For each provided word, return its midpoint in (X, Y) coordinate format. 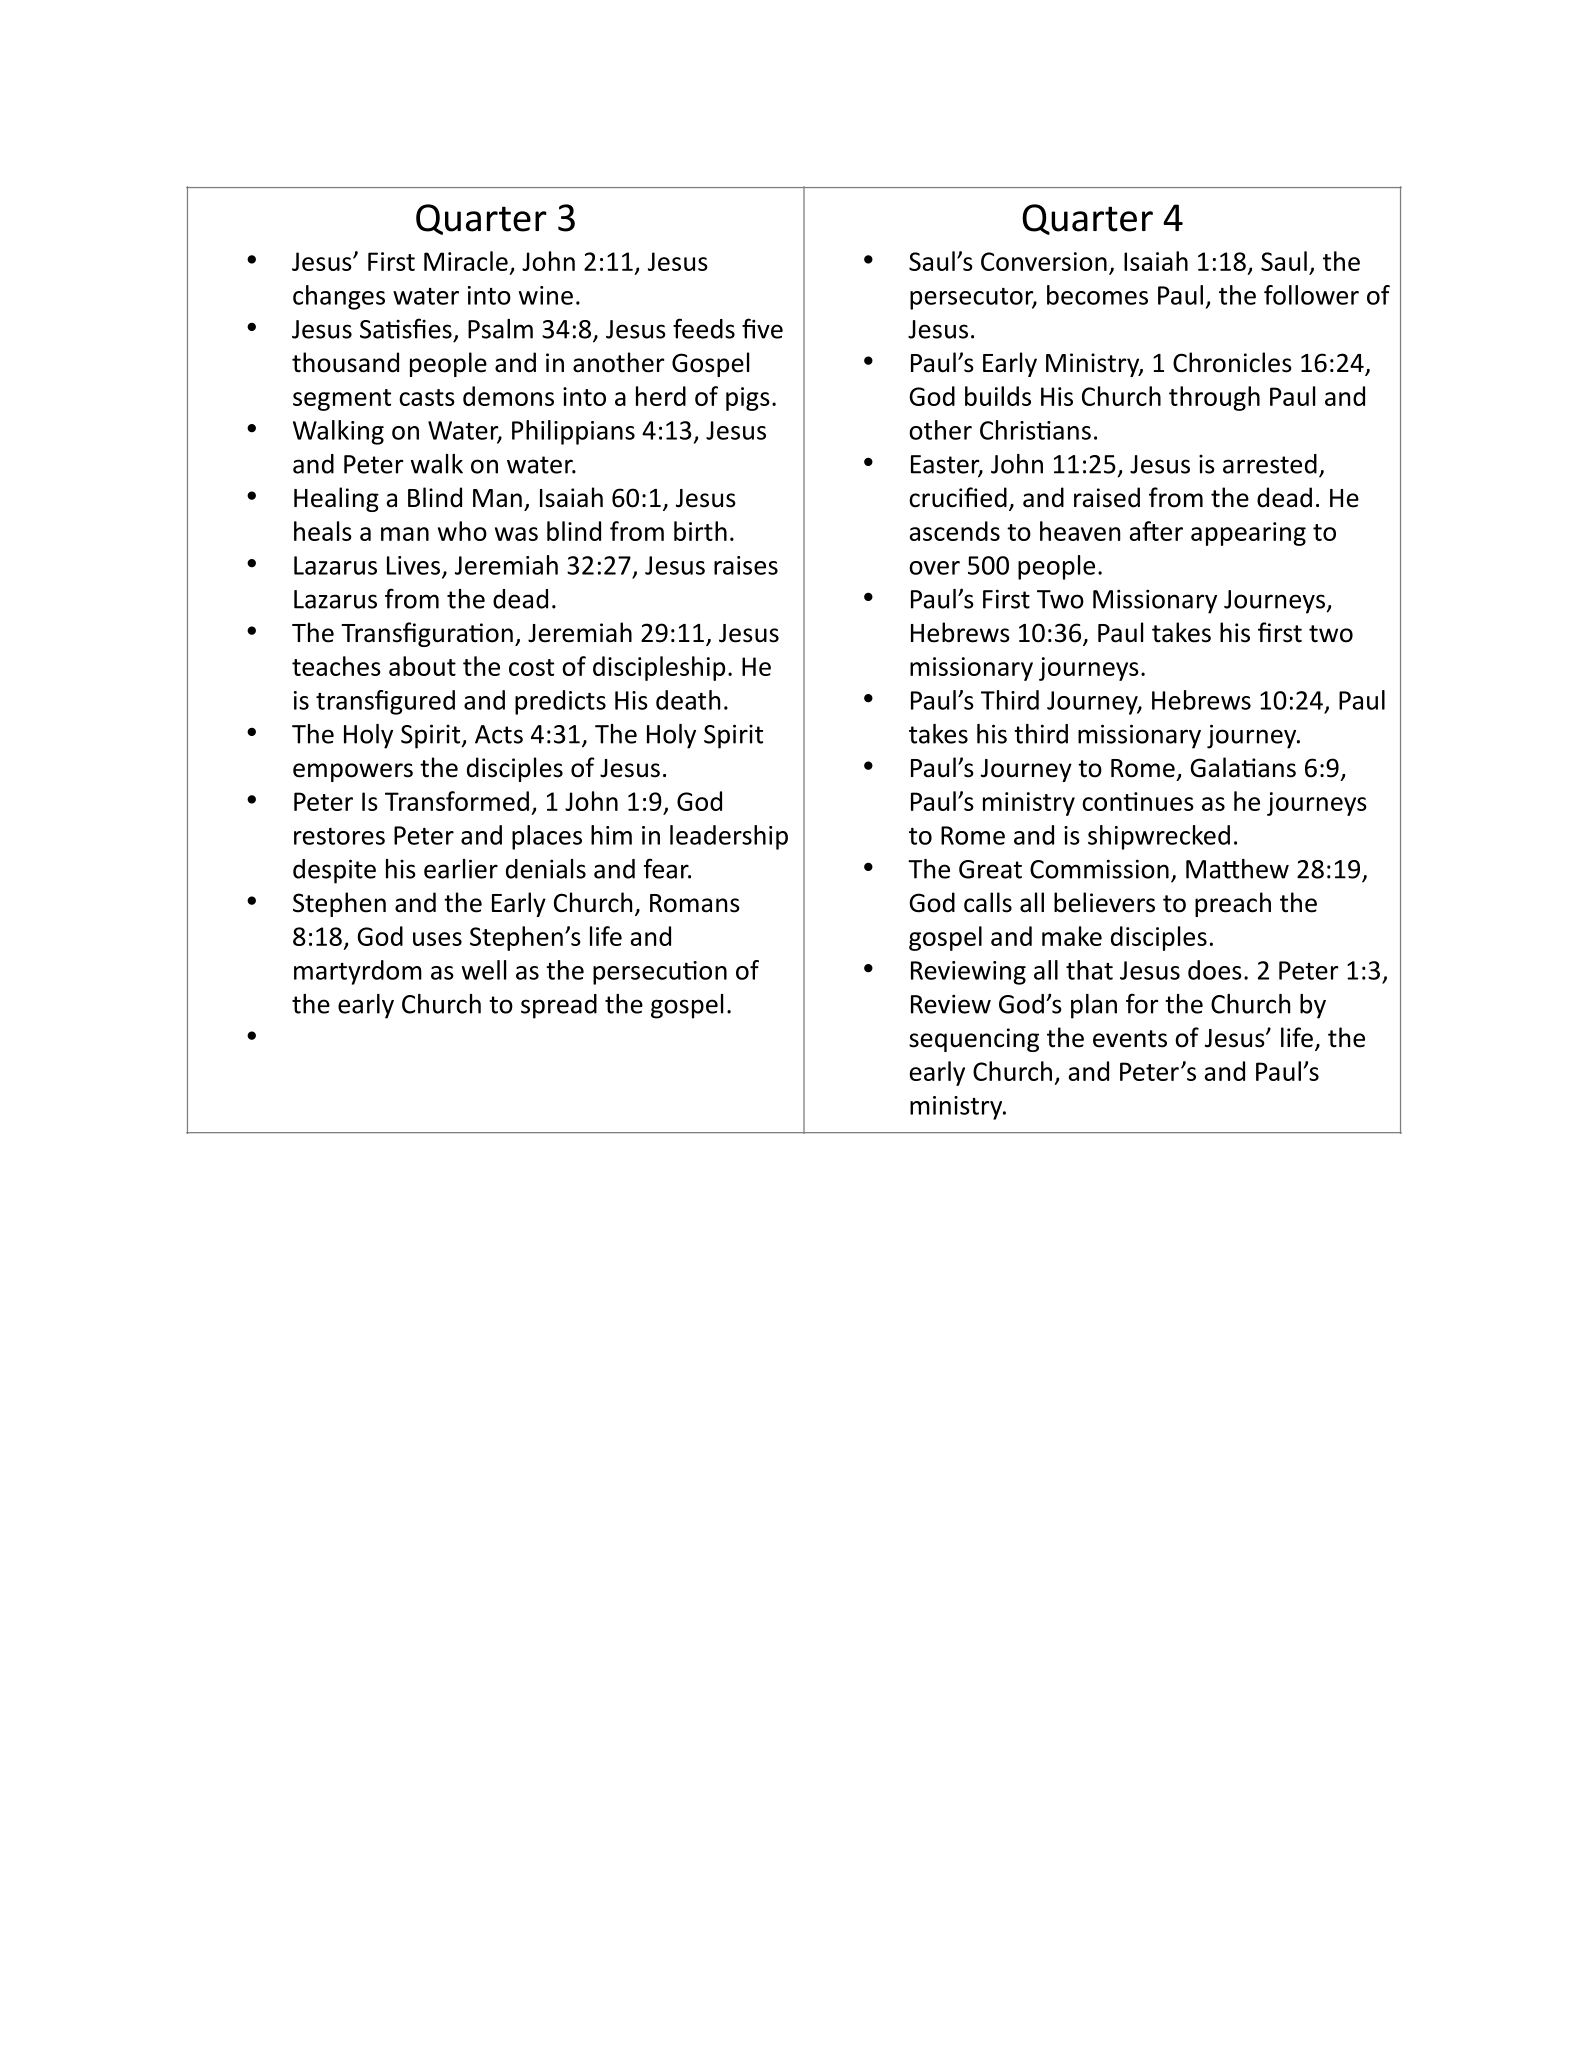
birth (700, 531)
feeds (704, 328)
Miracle (466, 261)
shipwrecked (1159, 837)
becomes (1097, 295)
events (1130, 1039)
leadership (729, 837)
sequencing (974, 1040)
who (462, 531)
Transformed (457, 801)
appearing (1248, 534)
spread (559, 1006)
